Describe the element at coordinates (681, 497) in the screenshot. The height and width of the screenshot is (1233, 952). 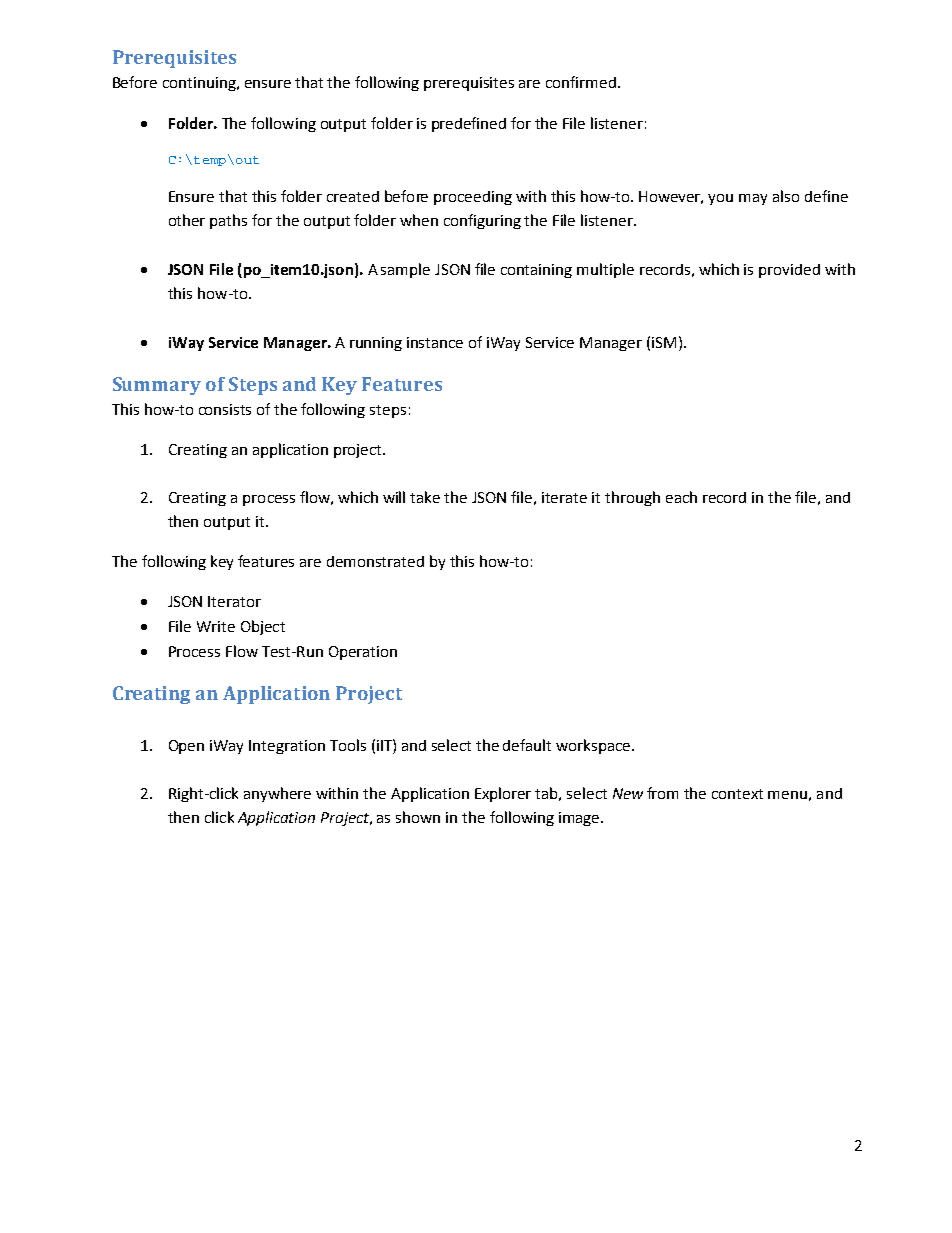
I see `each` at that location.
